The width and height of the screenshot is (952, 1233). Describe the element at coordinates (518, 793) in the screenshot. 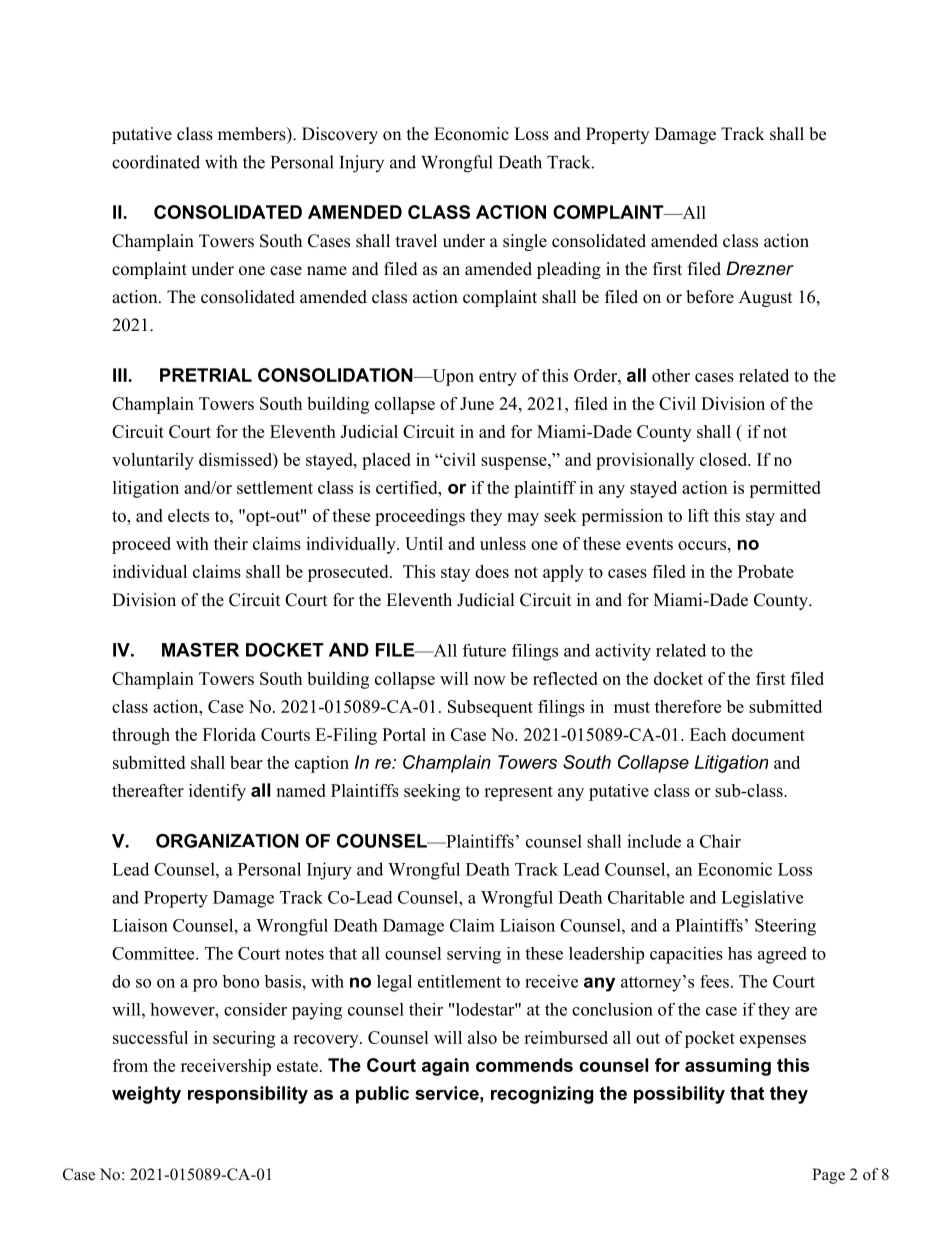

I see `represent` at that location.
